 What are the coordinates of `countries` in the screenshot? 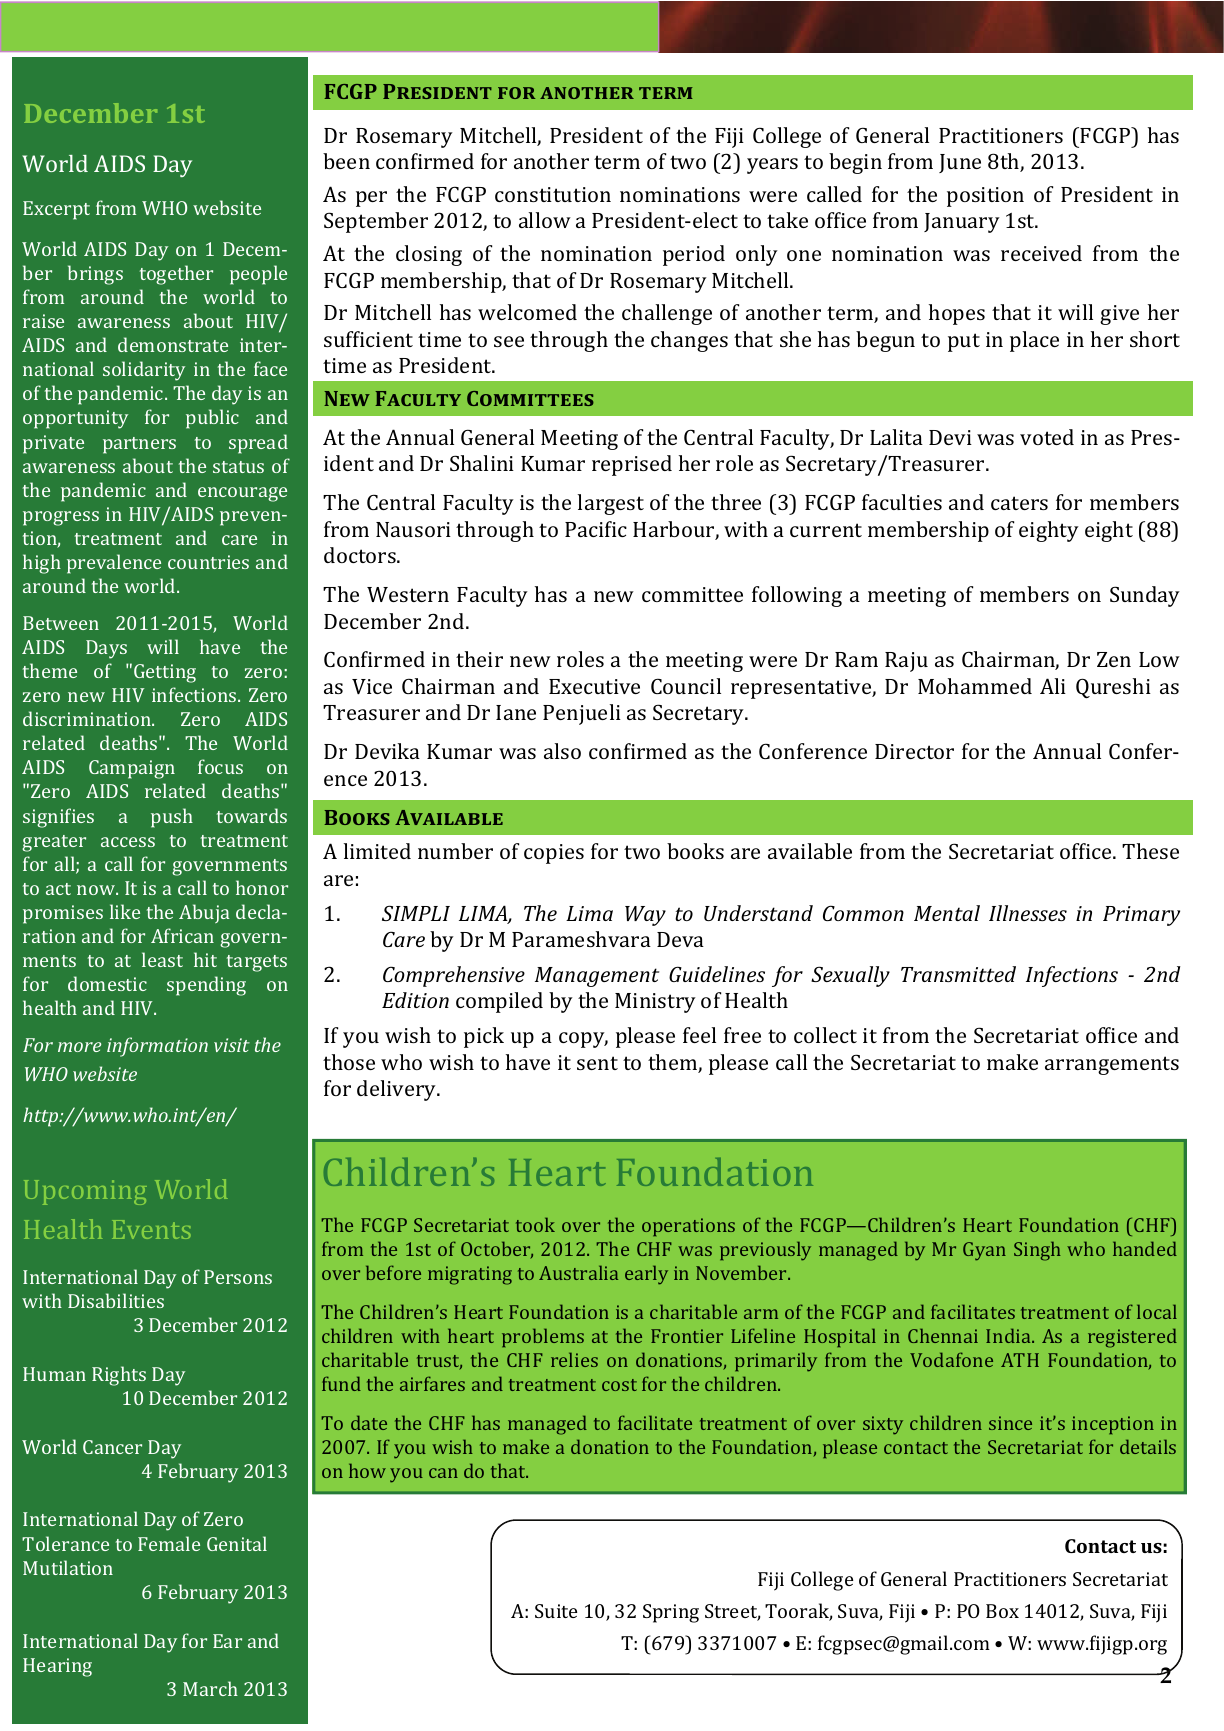 It's located at (208, 562).
